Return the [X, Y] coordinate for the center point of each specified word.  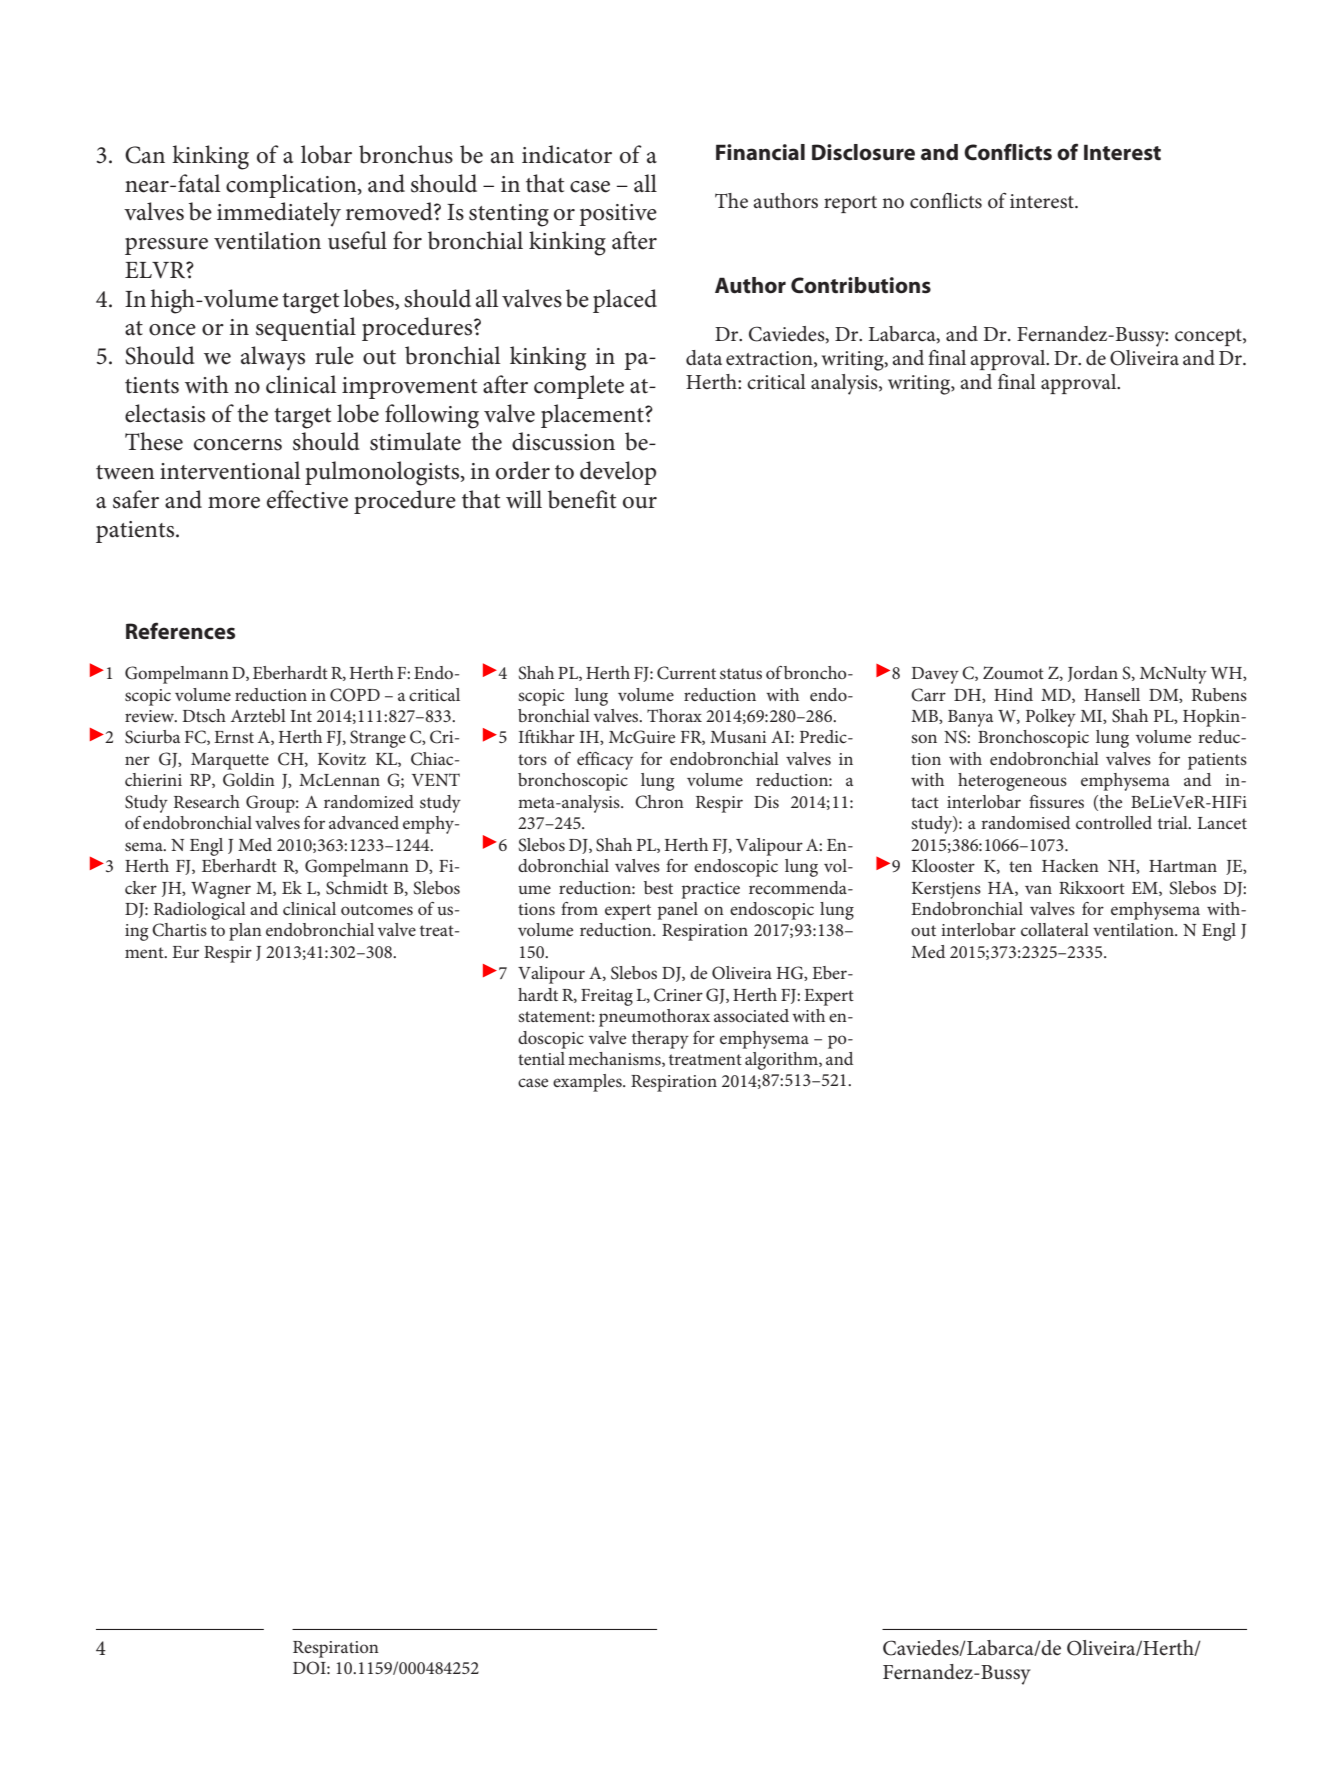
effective [307, 499]
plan [245, 932]
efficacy [605, 761]
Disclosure [863, 152]
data [704, 357]
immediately [279, 214]
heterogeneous [1012, 782]
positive [618, 215]
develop [618, 473]
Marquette [230, 761]
